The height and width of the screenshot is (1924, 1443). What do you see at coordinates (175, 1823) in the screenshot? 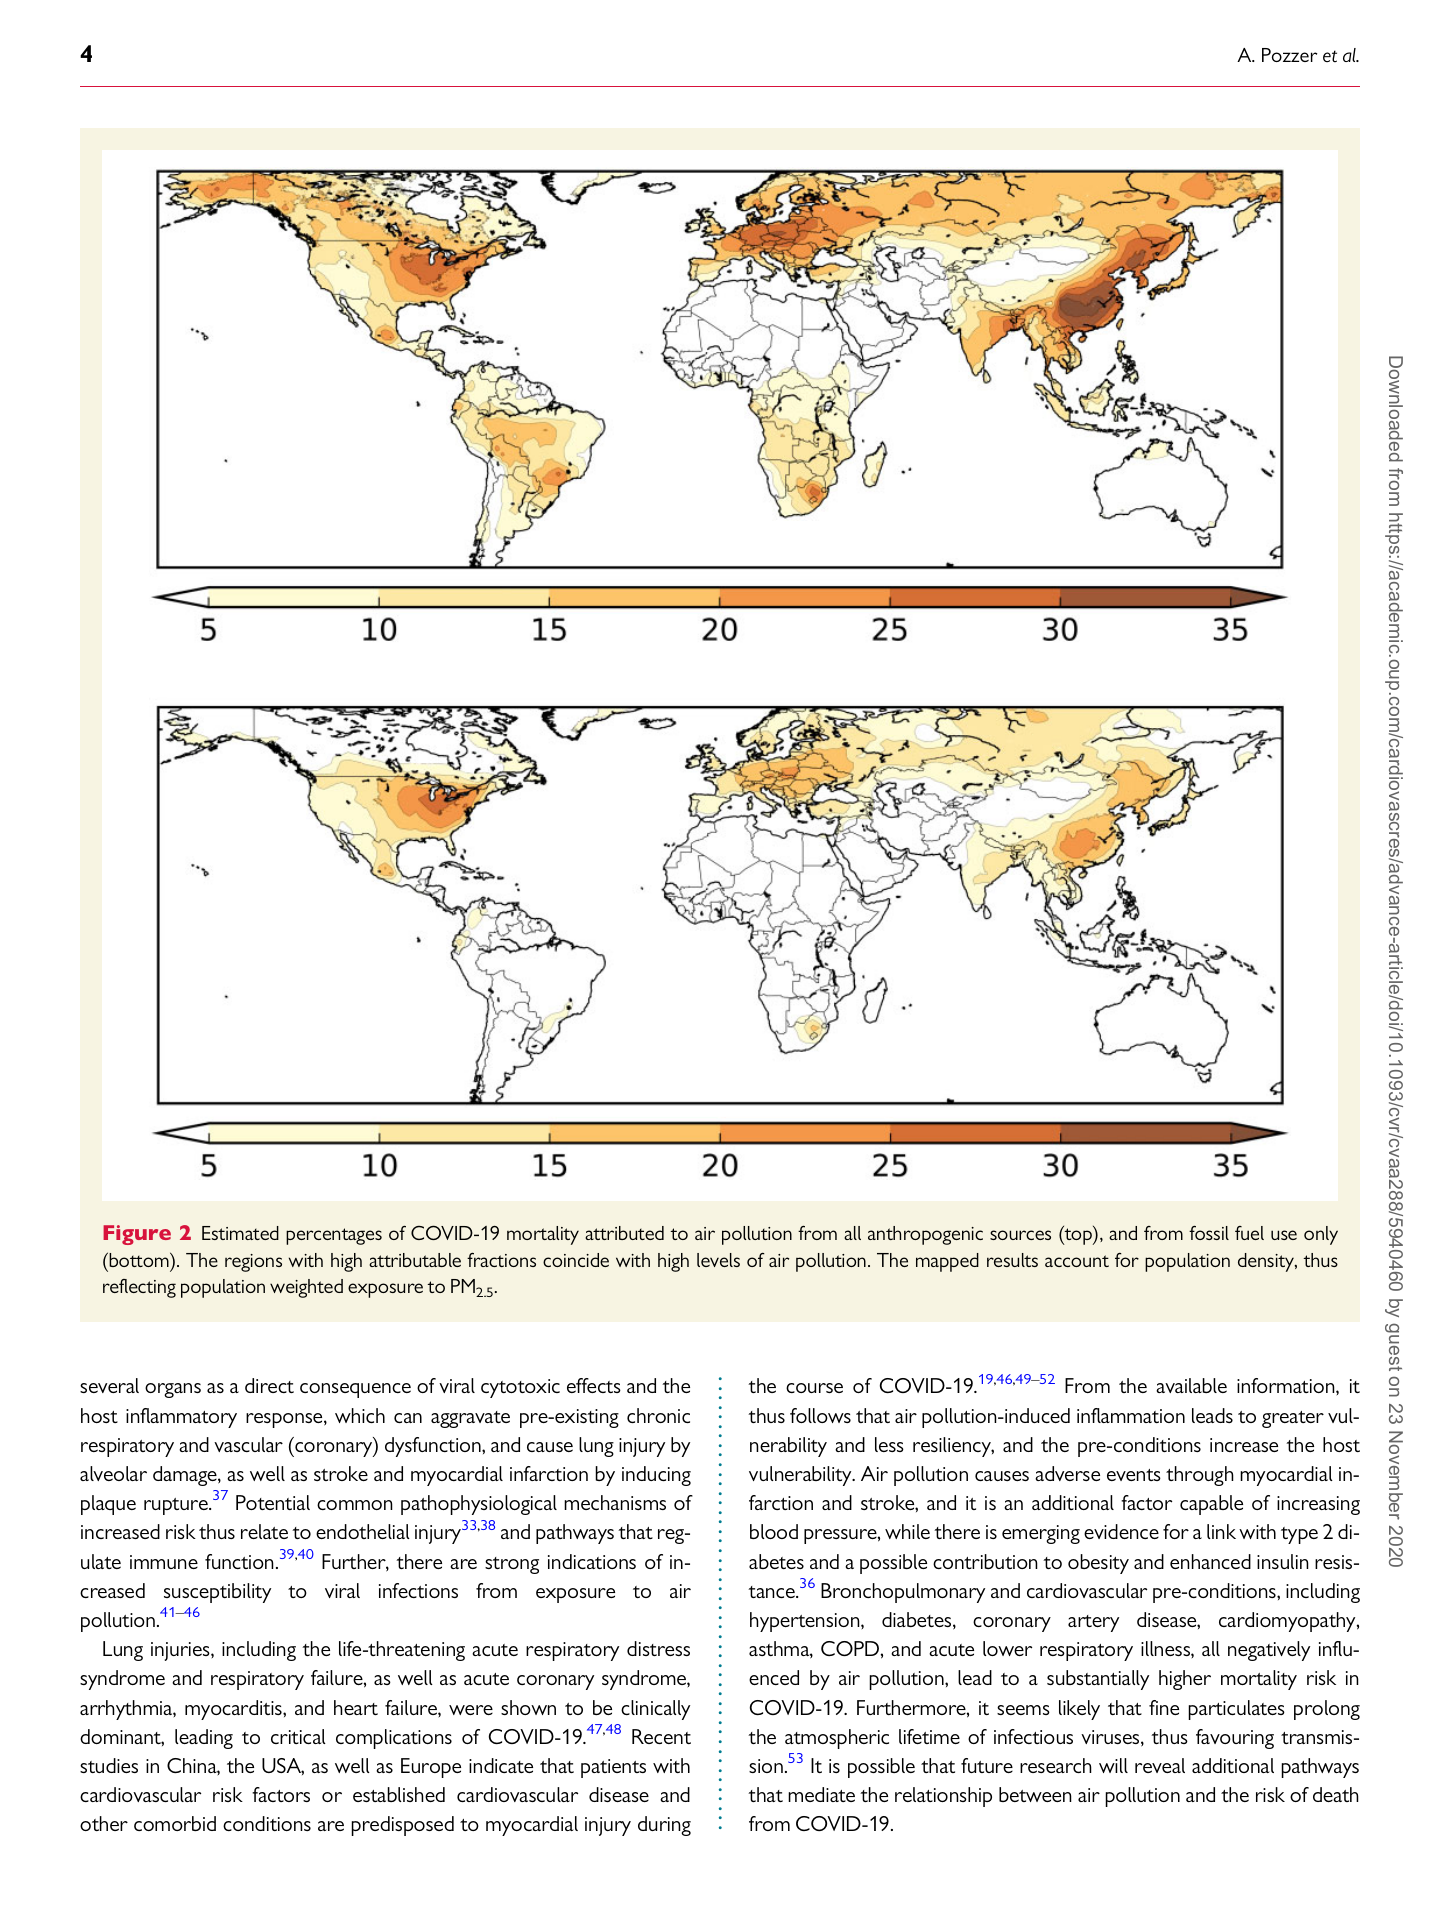
I see `comorbid` at bounding box center [175, 1823].
